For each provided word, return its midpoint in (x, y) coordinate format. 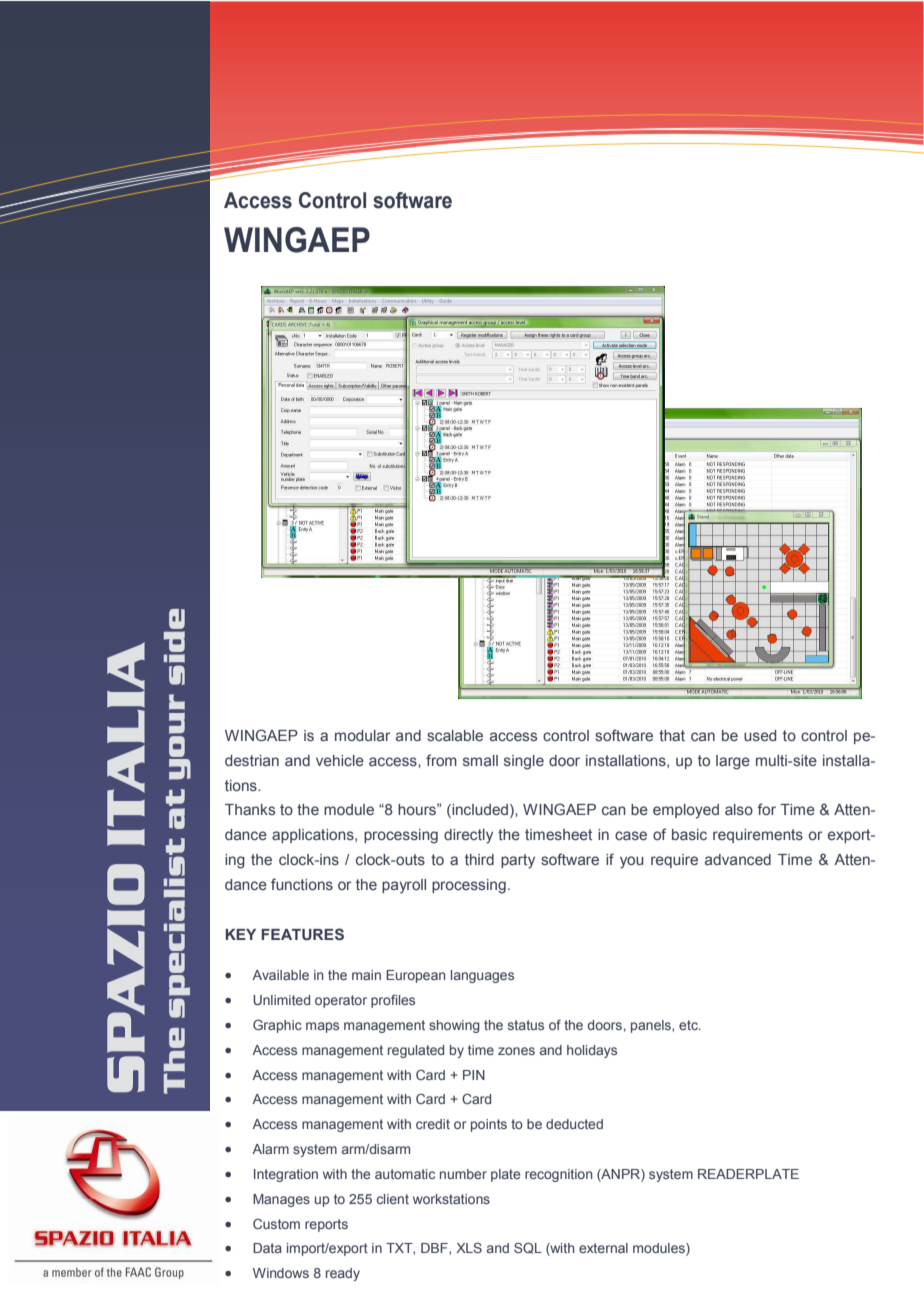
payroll (404, 886)
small (480, 760)
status (526, 1025)
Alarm (270, 1149)
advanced (738, 859)
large (733, 762)
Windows (281, 1273)
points (489, 1125)
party (518, 861)
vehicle (340, 760)
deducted (574, 1124)
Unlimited (281, 1000)
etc (689, 1025)
